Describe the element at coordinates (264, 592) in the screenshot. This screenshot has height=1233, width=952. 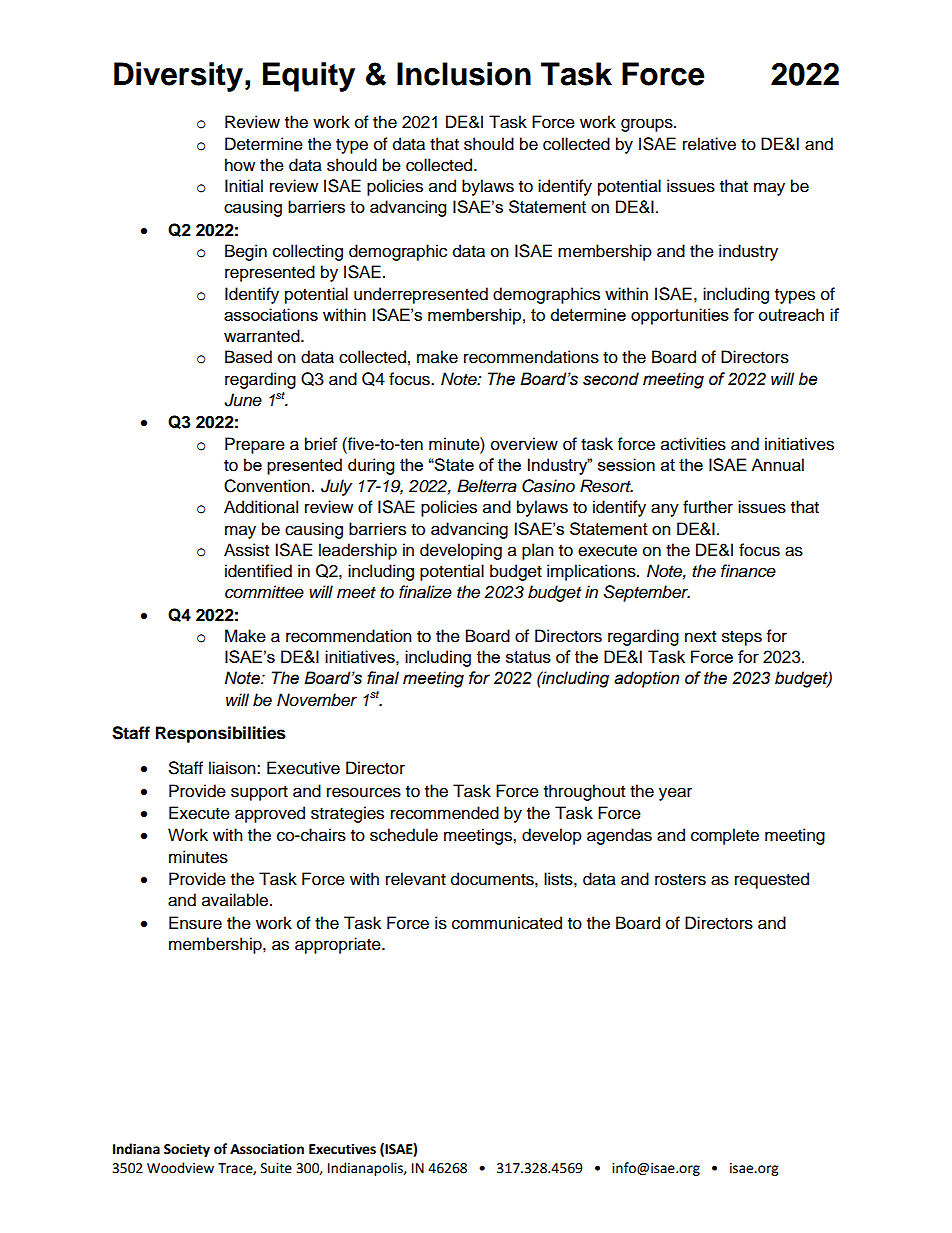
I see `committee` at that location.
